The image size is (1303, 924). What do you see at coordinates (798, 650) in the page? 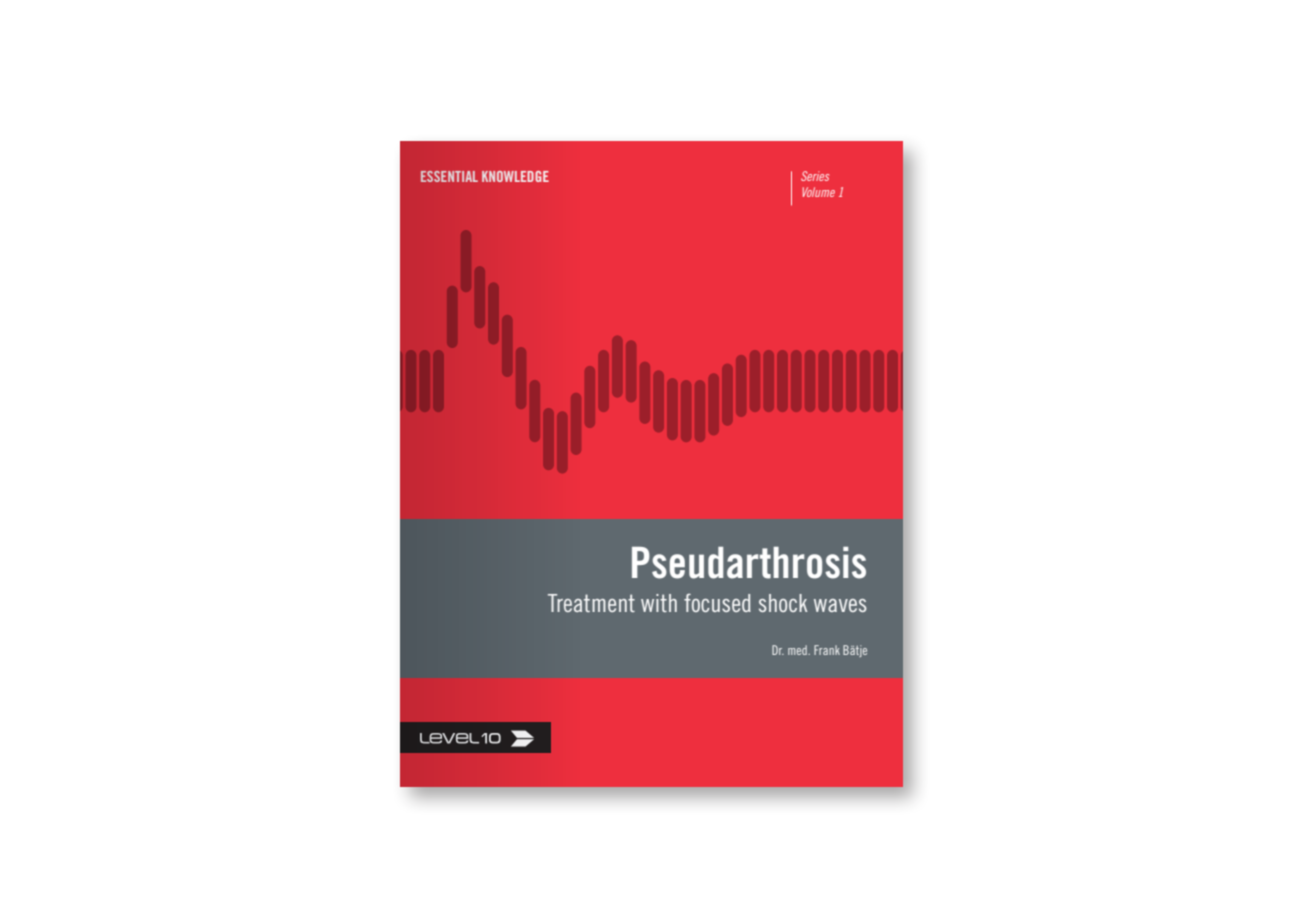
I see `med` at bounding box center [798, 650].
